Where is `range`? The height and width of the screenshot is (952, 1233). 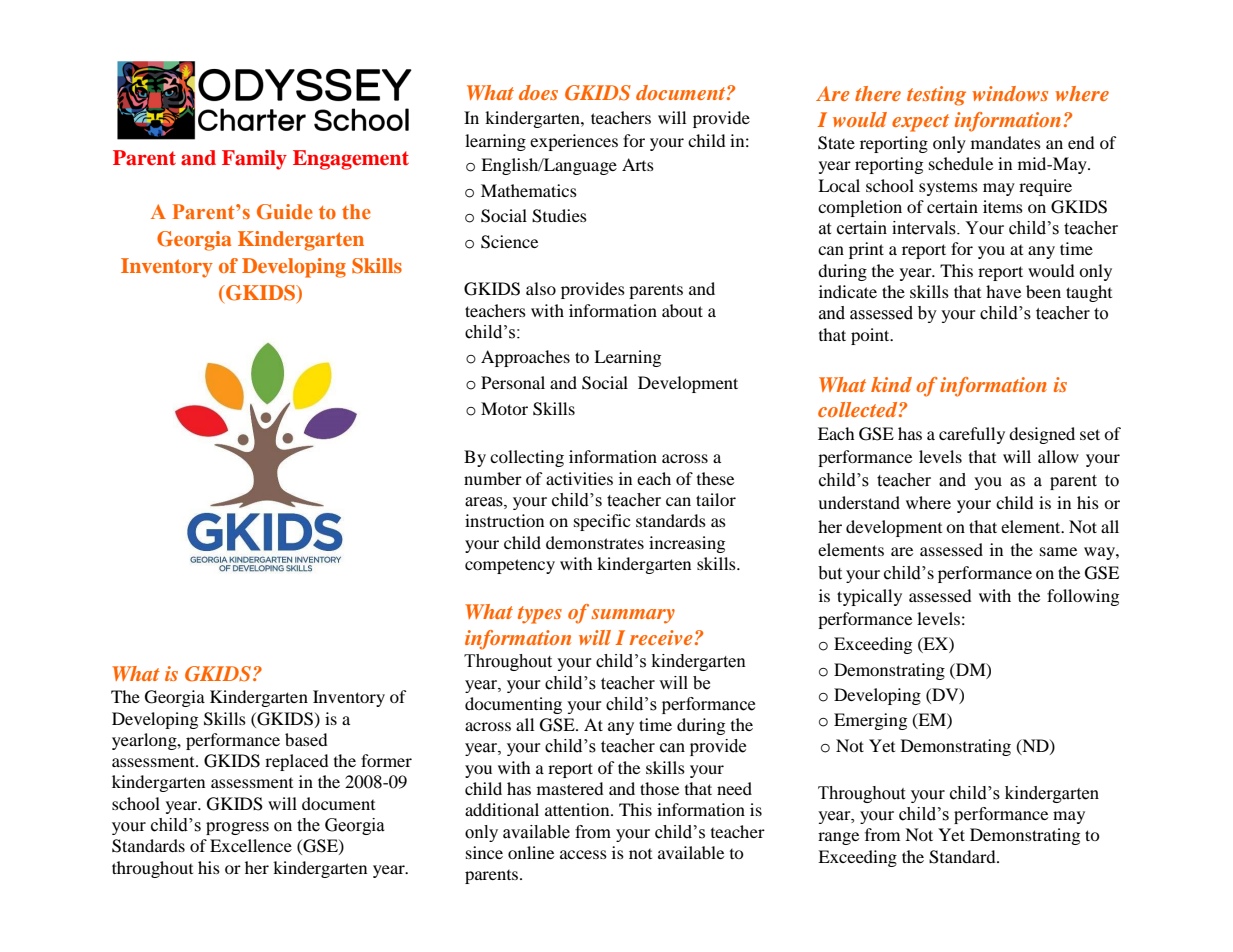 range is located at coordinates (838, 838).
